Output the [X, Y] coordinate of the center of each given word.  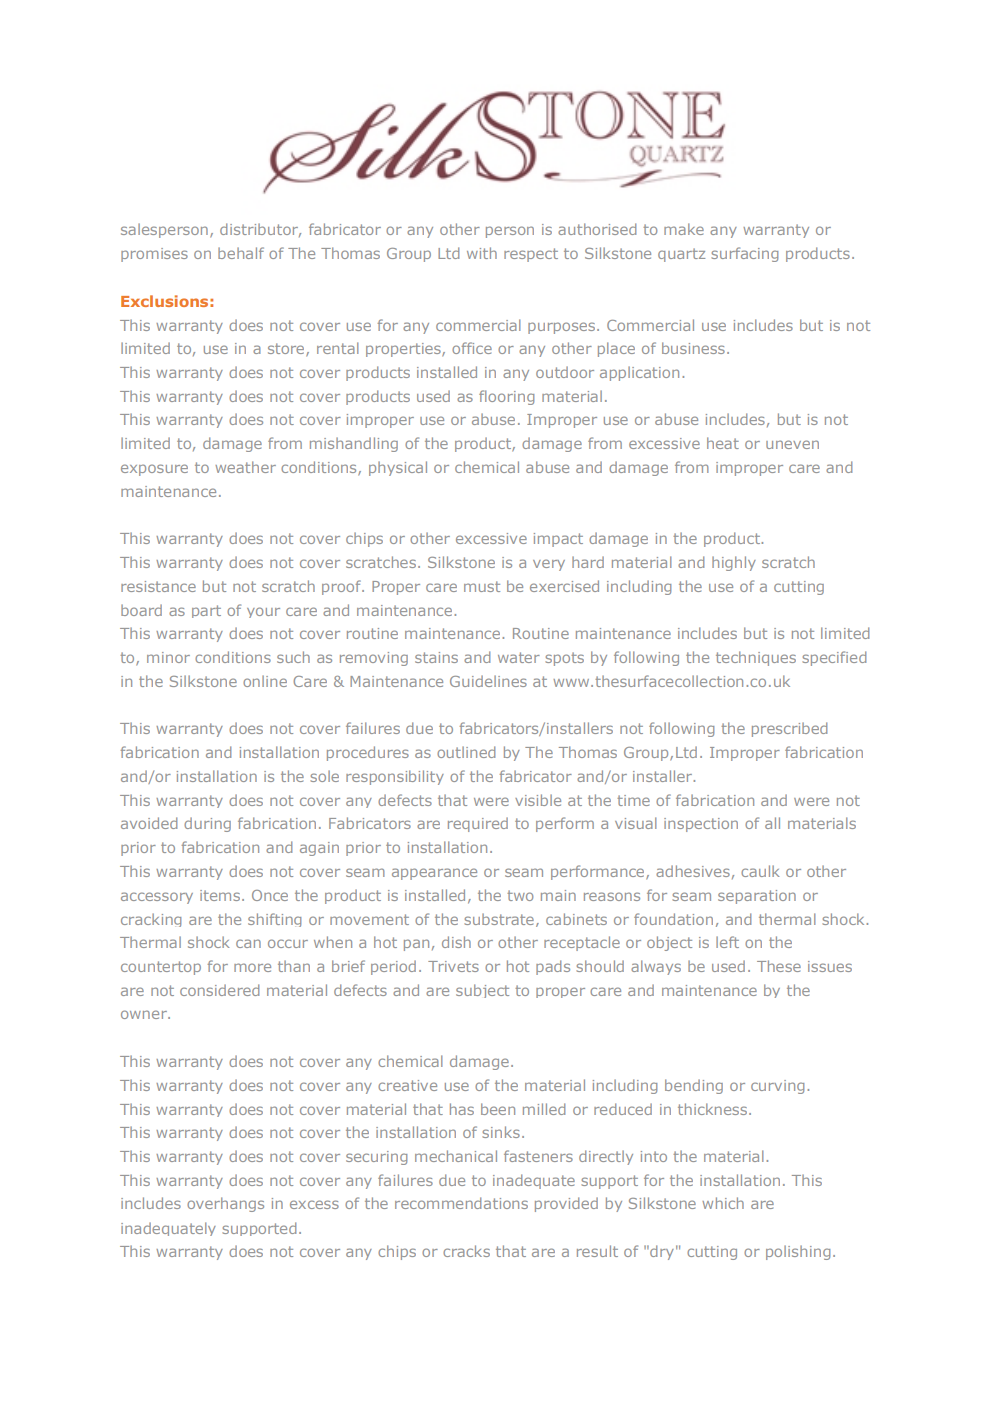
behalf [241, 253]
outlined [466, 752]
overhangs [225, 1204]
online [265, 681]
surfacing [744, 254]
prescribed [789, 729]
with [482, 253]
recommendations [461, 1203]
